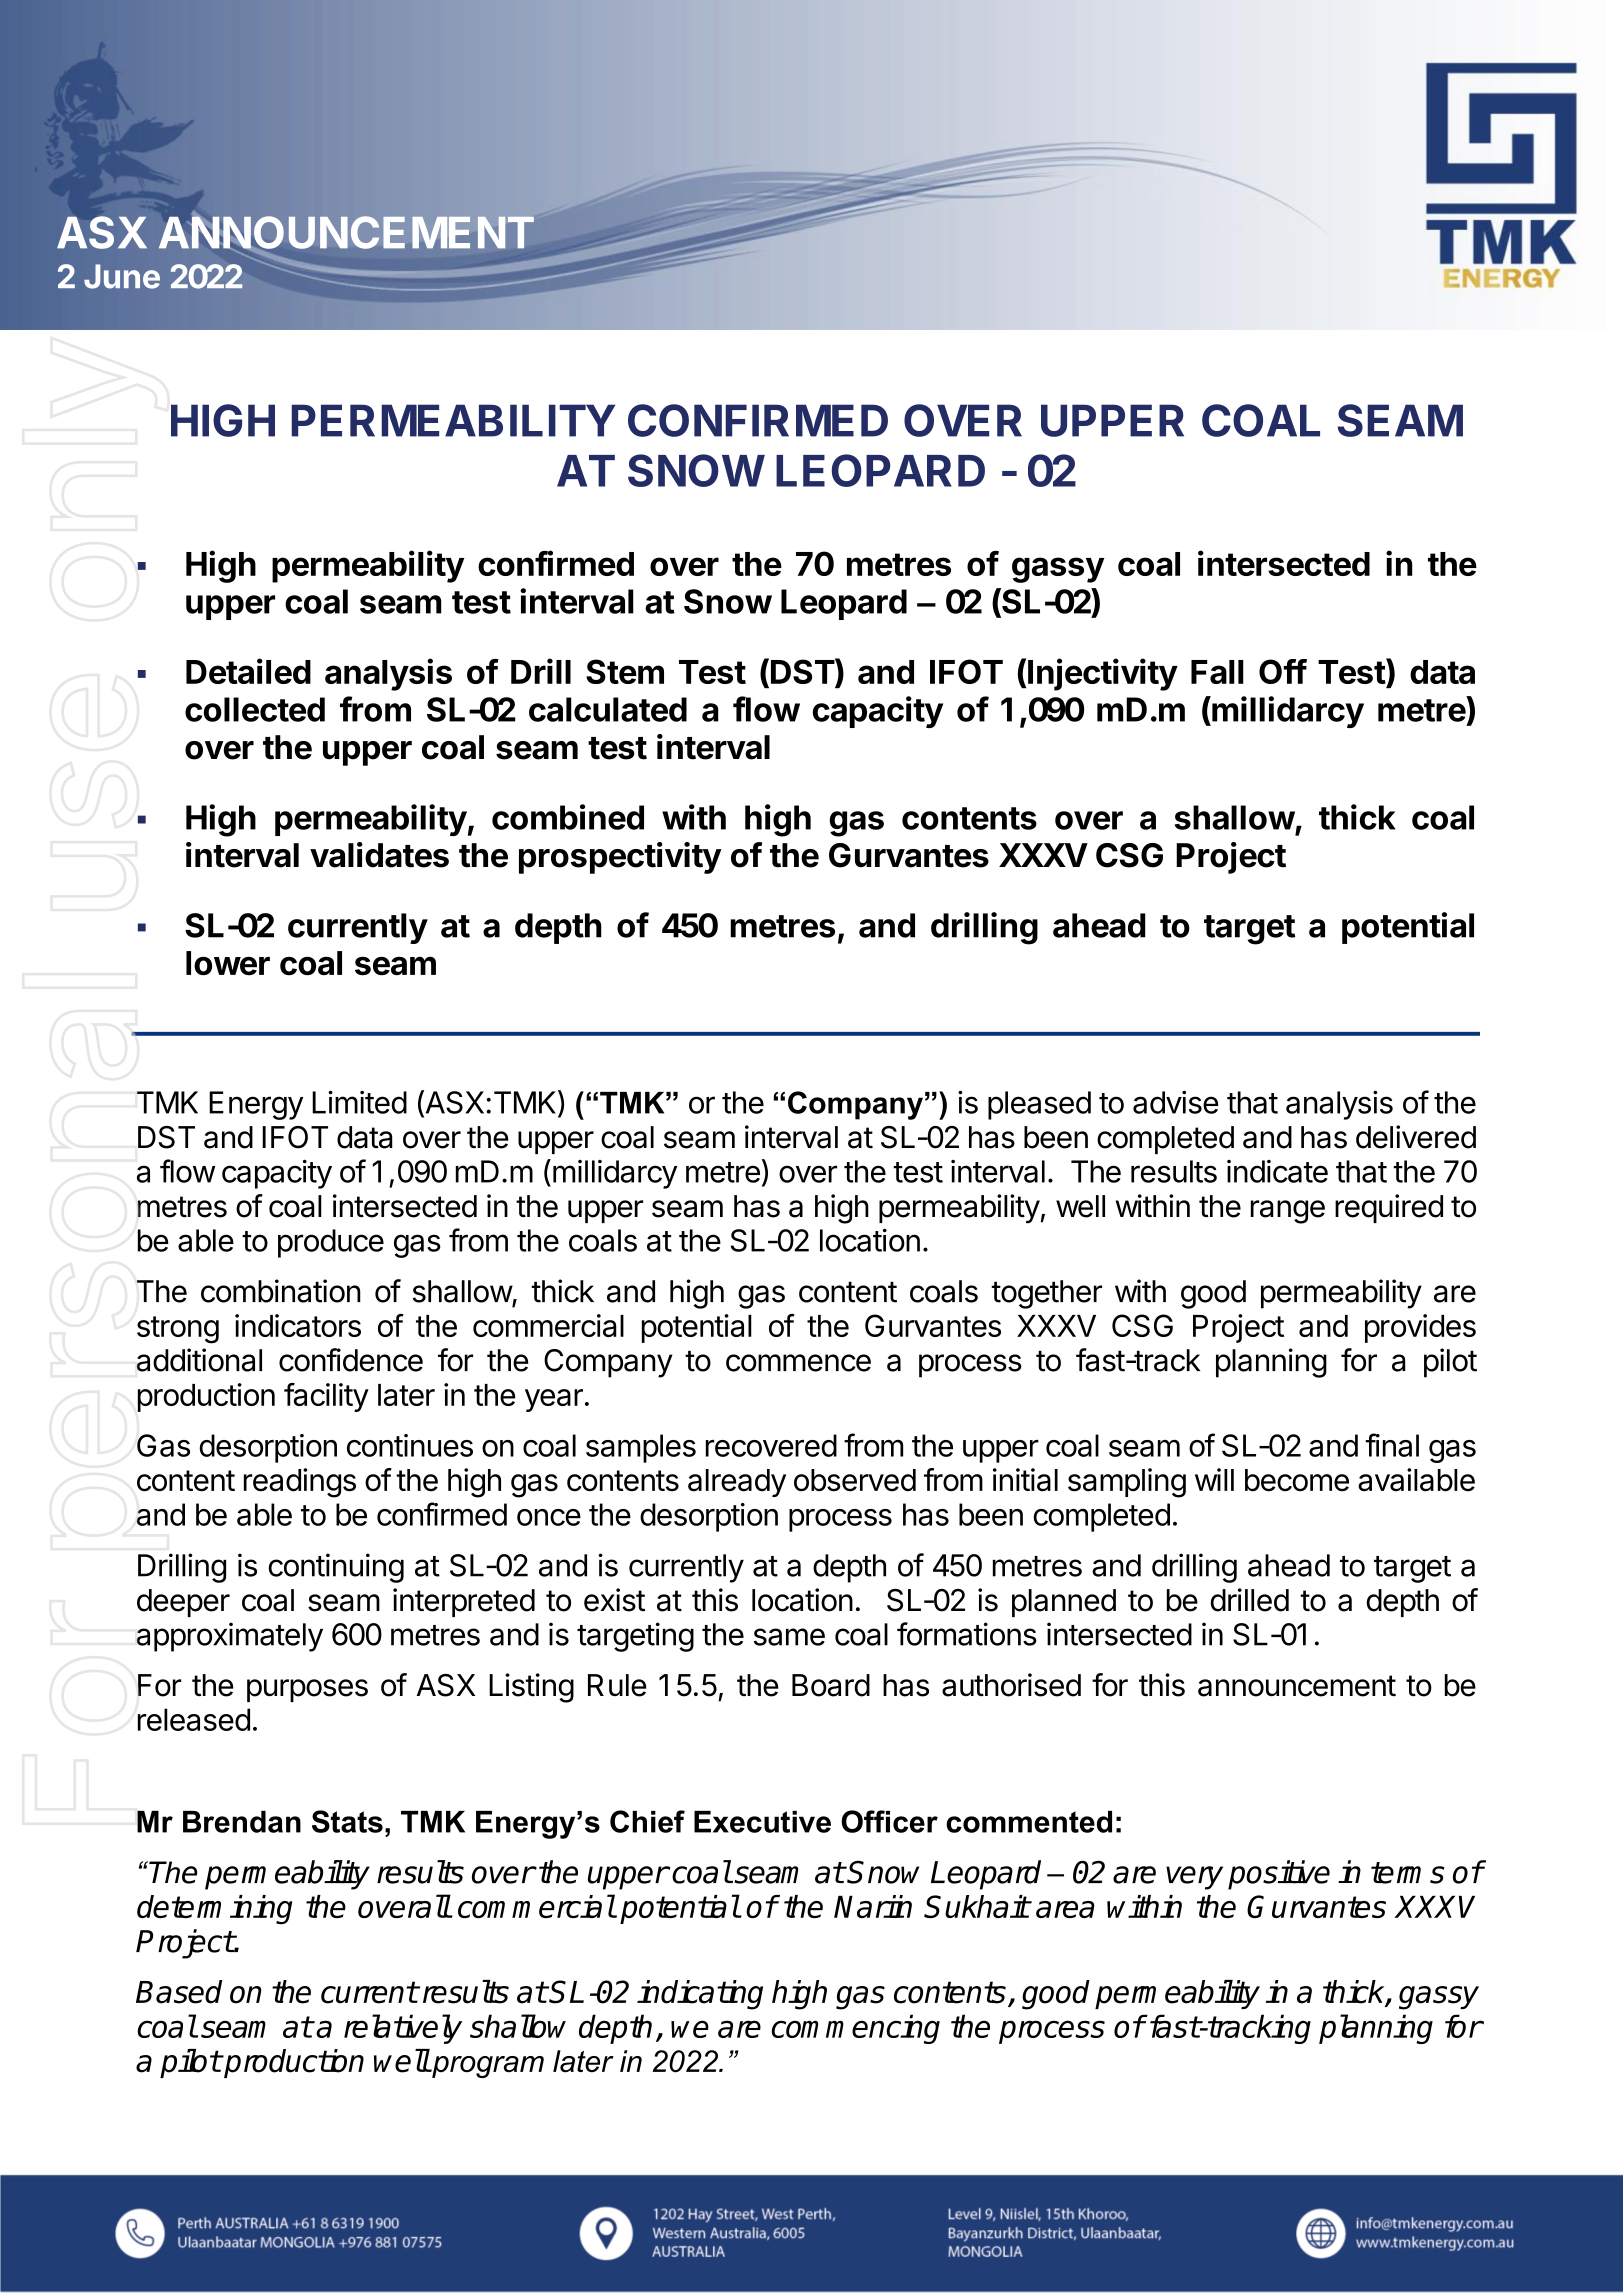 Image resolution: width=1623 pixels, height=2295 pixels. Describe the element at coordinates (798, 1363) in the screenshot. I see `commence` at that location.
